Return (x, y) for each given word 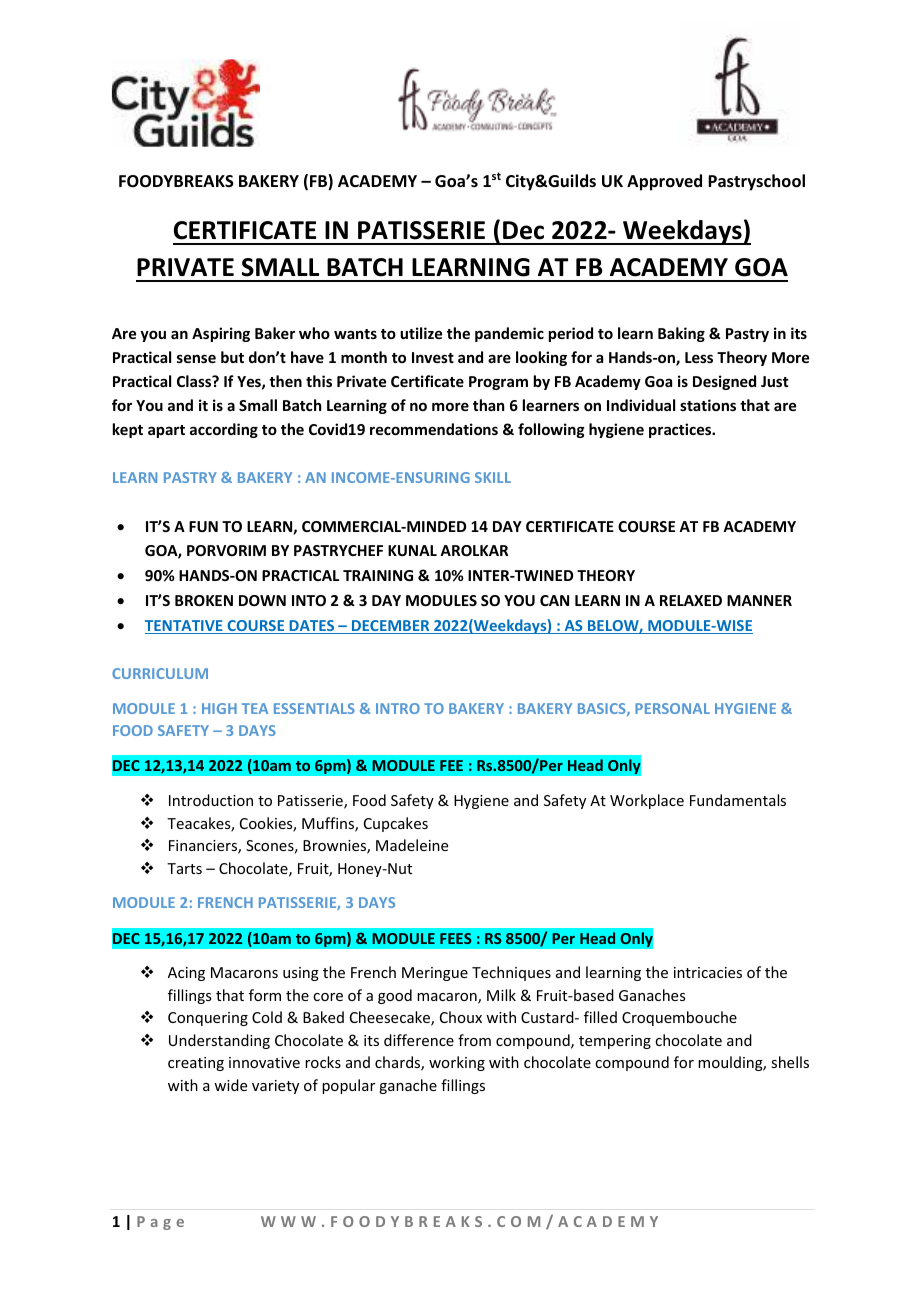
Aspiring (221, 334)
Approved (664, 182)
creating (196, 1064)
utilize (421, 333)
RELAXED (691, 600)
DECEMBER (391, 627)
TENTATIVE (185, 627)
